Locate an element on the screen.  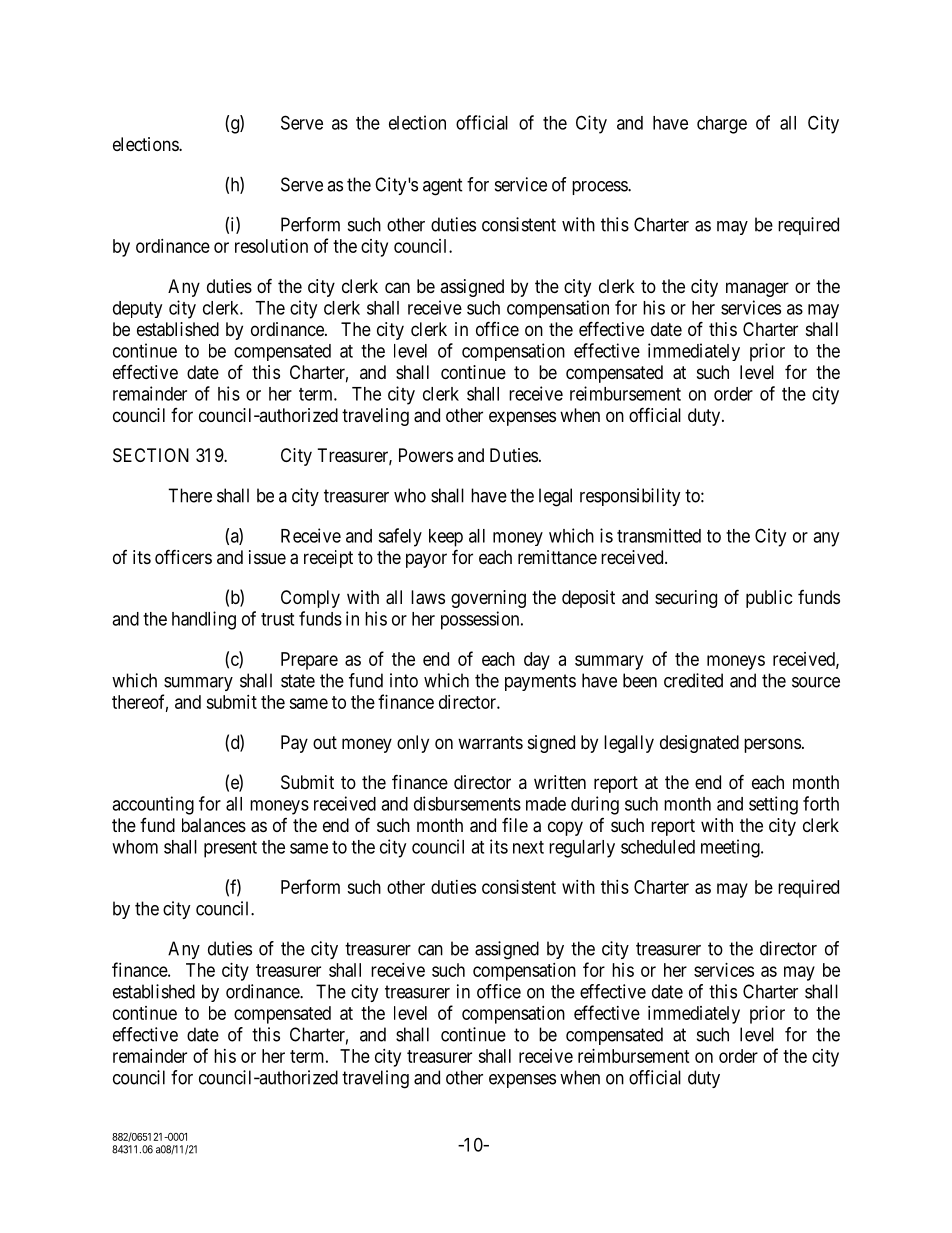
responsibility is located at coordinates (630, 497).
